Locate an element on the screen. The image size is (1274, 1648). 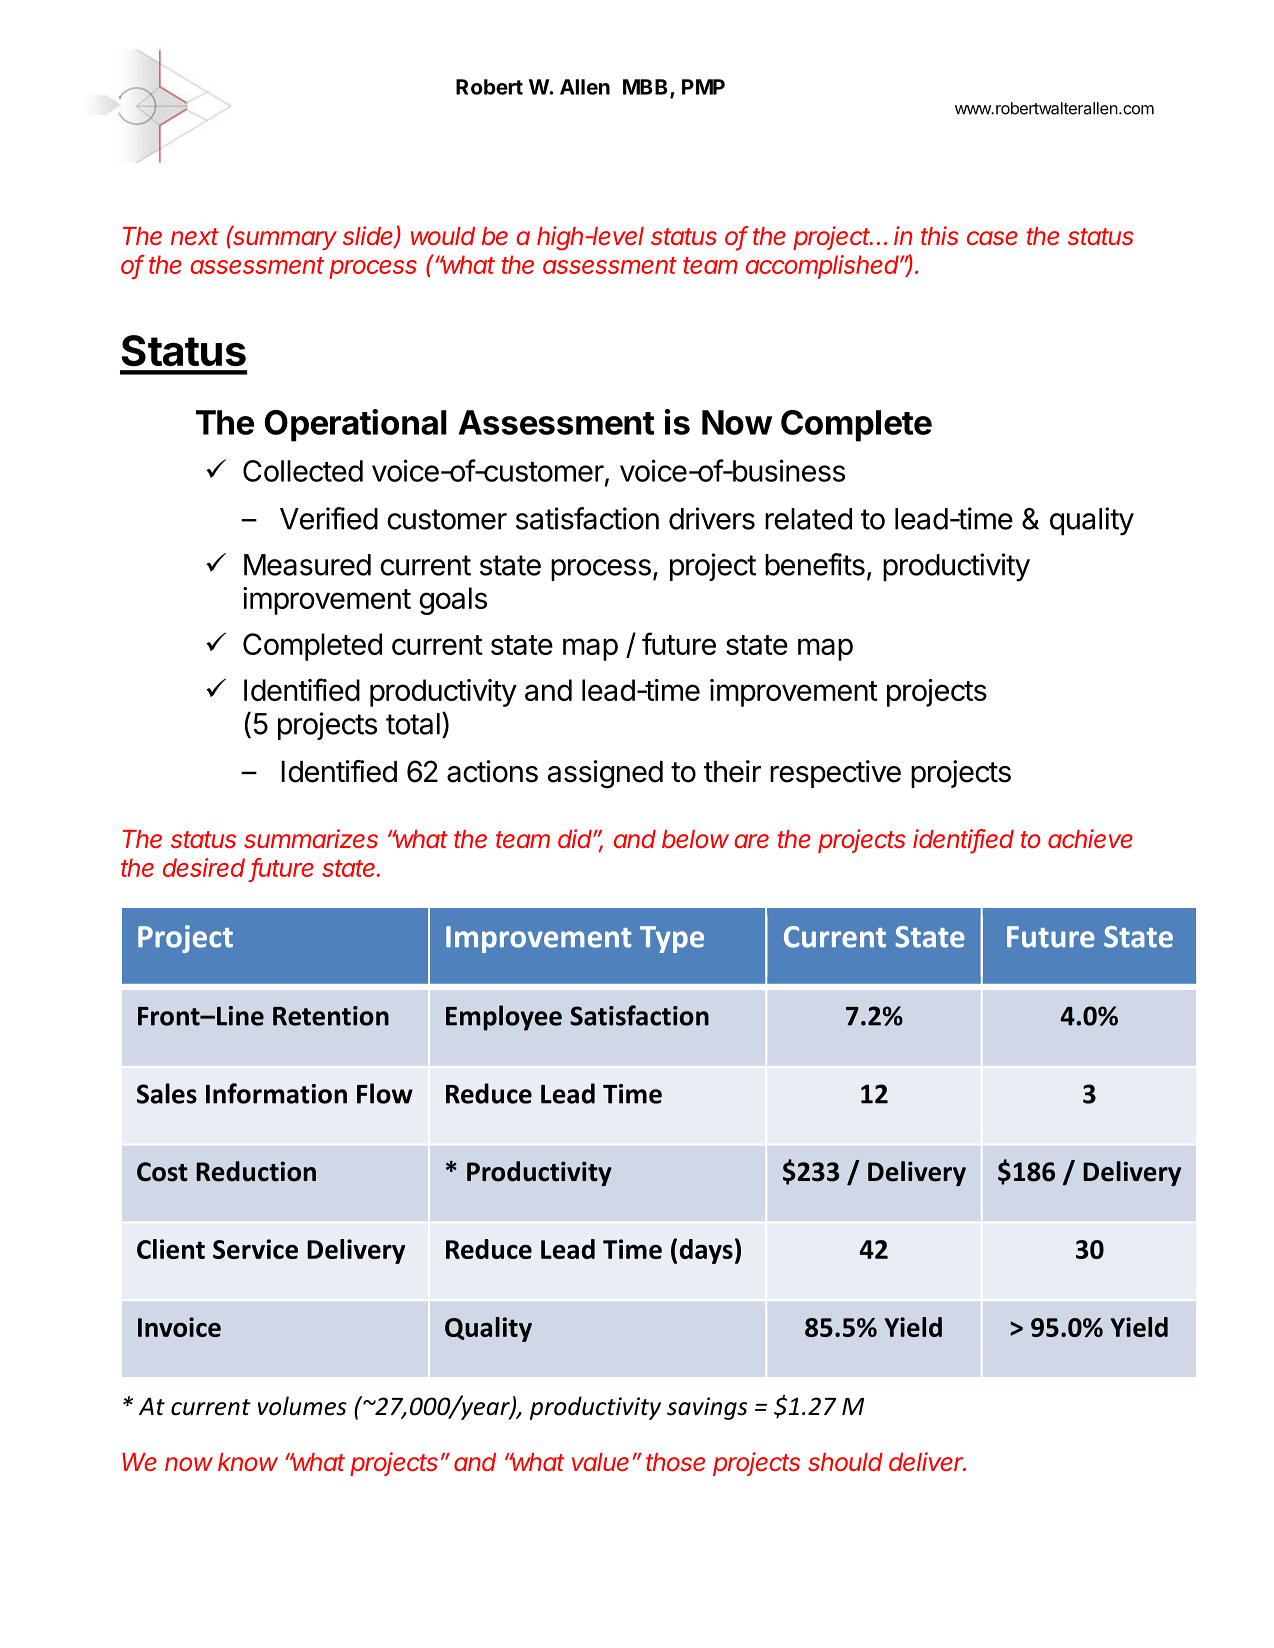
case is located at coordinates (992, 238).
